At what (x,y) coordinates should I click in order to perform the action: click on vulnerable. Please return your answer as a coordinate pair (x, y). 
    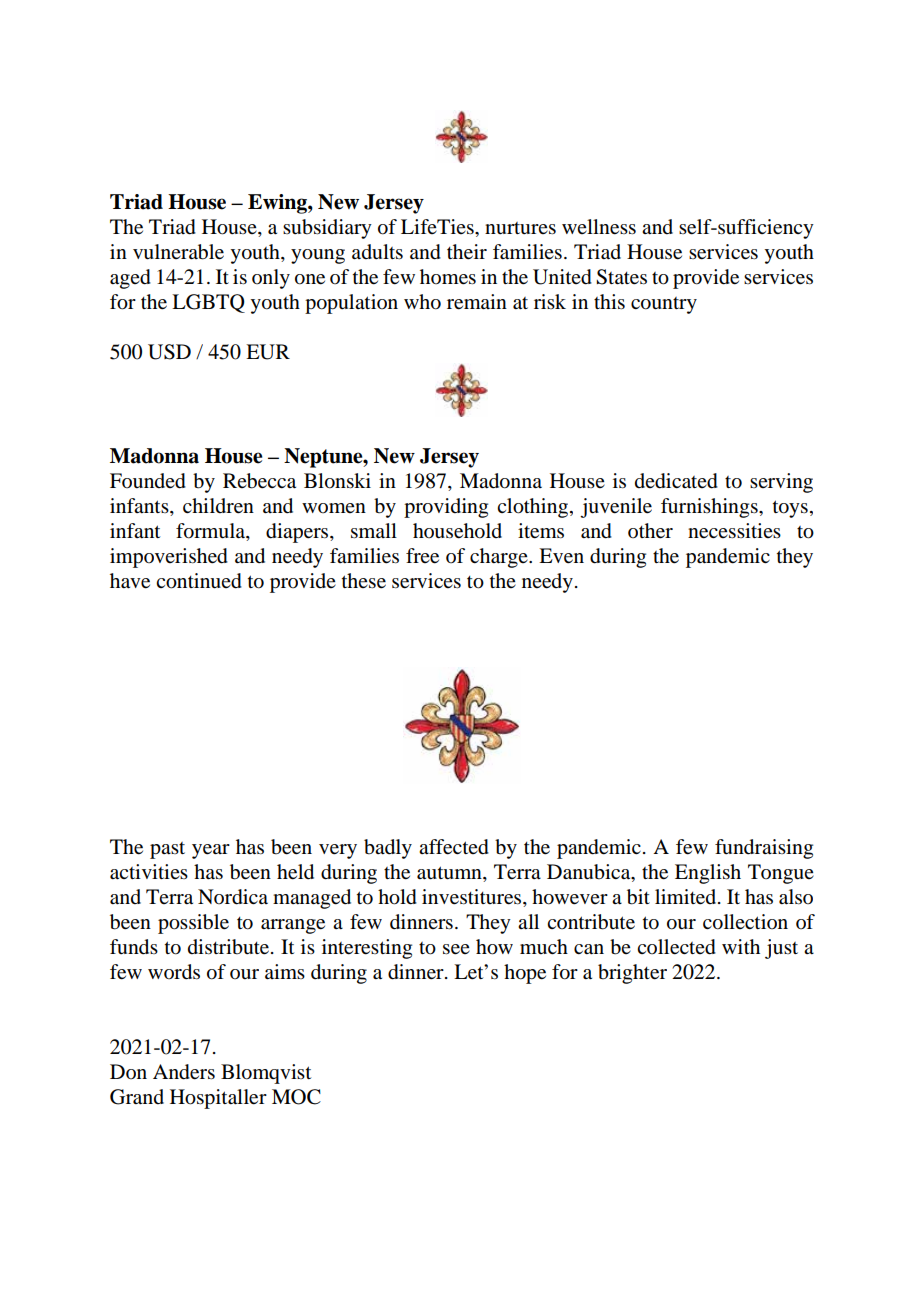
    Looking at the image, I should click on (178, 252).
